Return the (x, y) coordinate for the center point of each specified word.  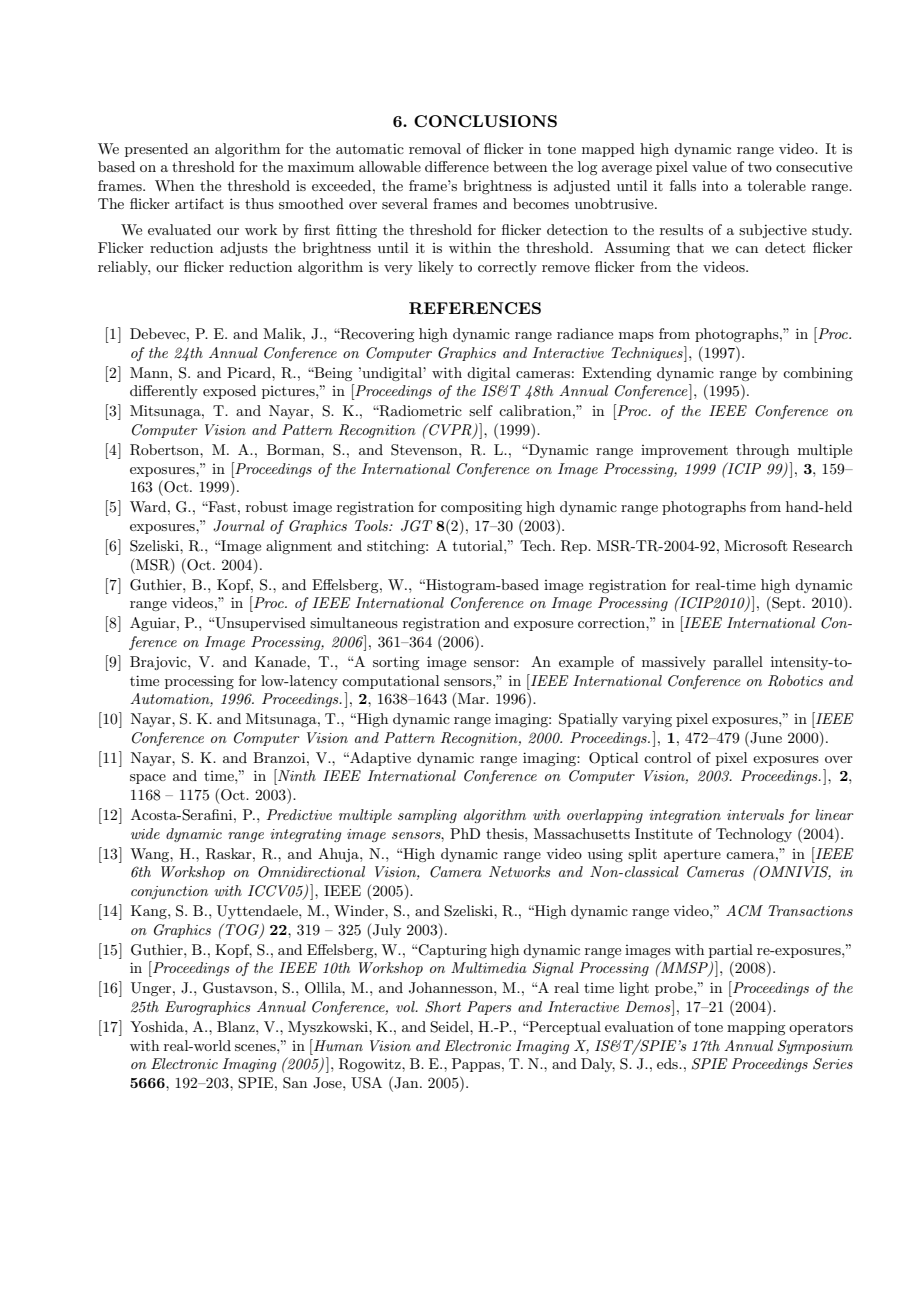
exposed (229, 392)
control (667, 757)
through (762, 451)
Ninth (296, 775)
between (520, 166)
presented (156, 150)
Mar (473, 698)
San (295, 1083)
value (709, 166)
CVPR (450, 430)
